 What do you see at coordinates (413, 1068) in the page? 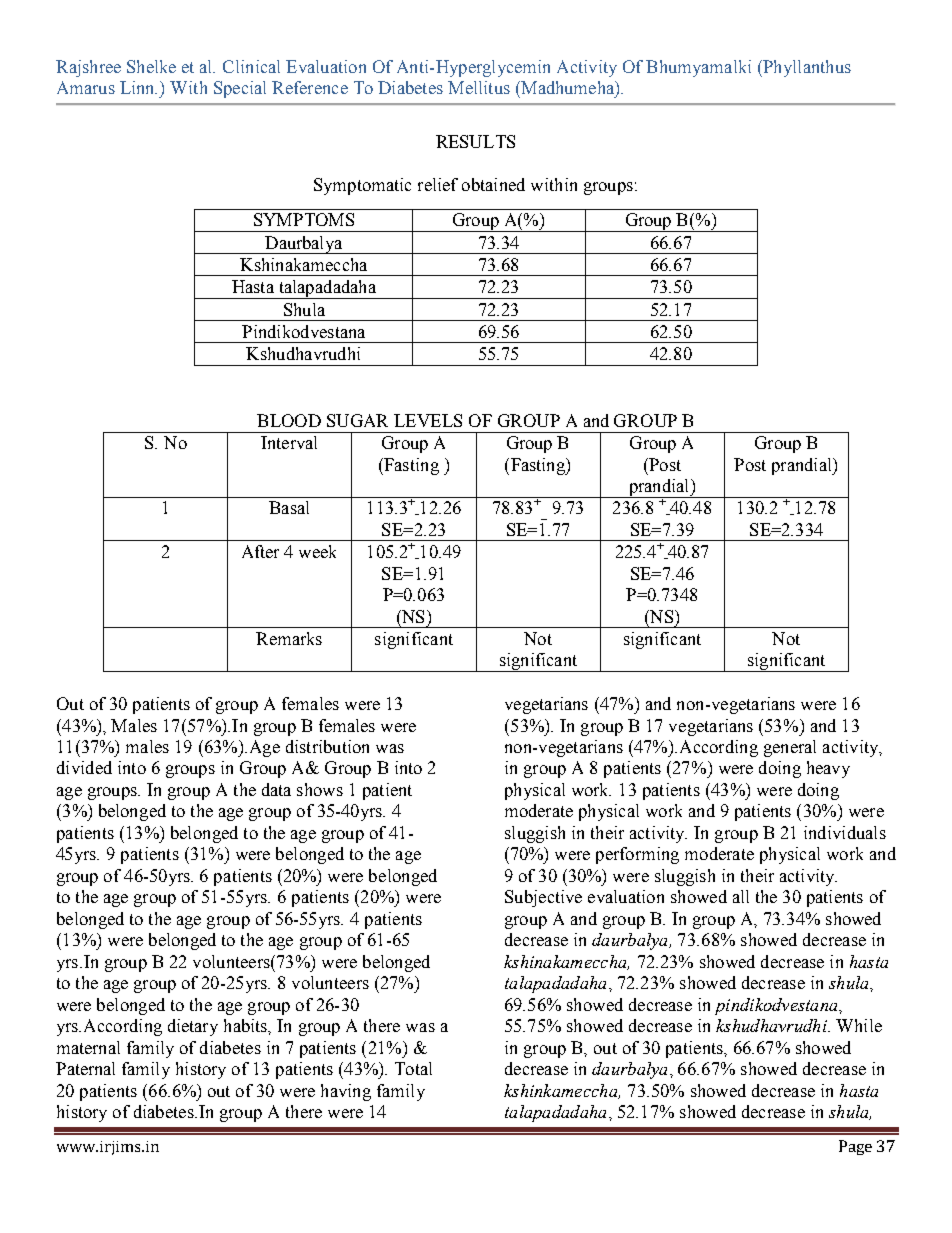
I see `Total` at bounding box center [413, 1068].
